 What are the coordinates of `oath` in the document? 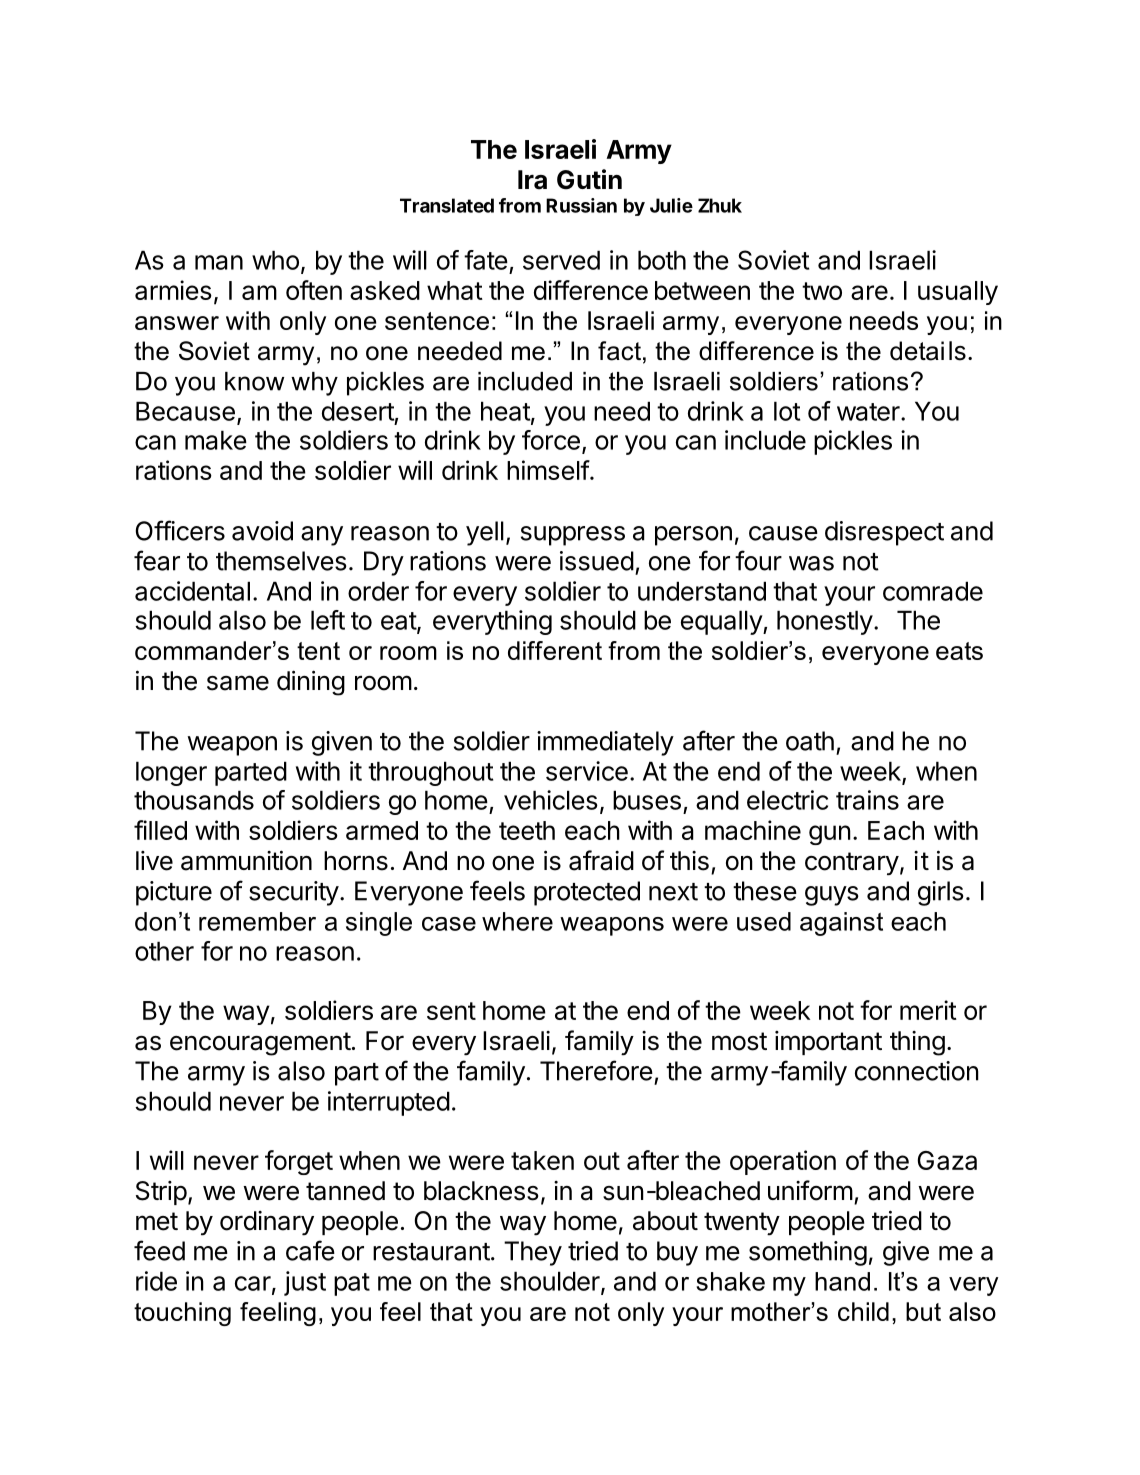 It's located at (810, 741).
